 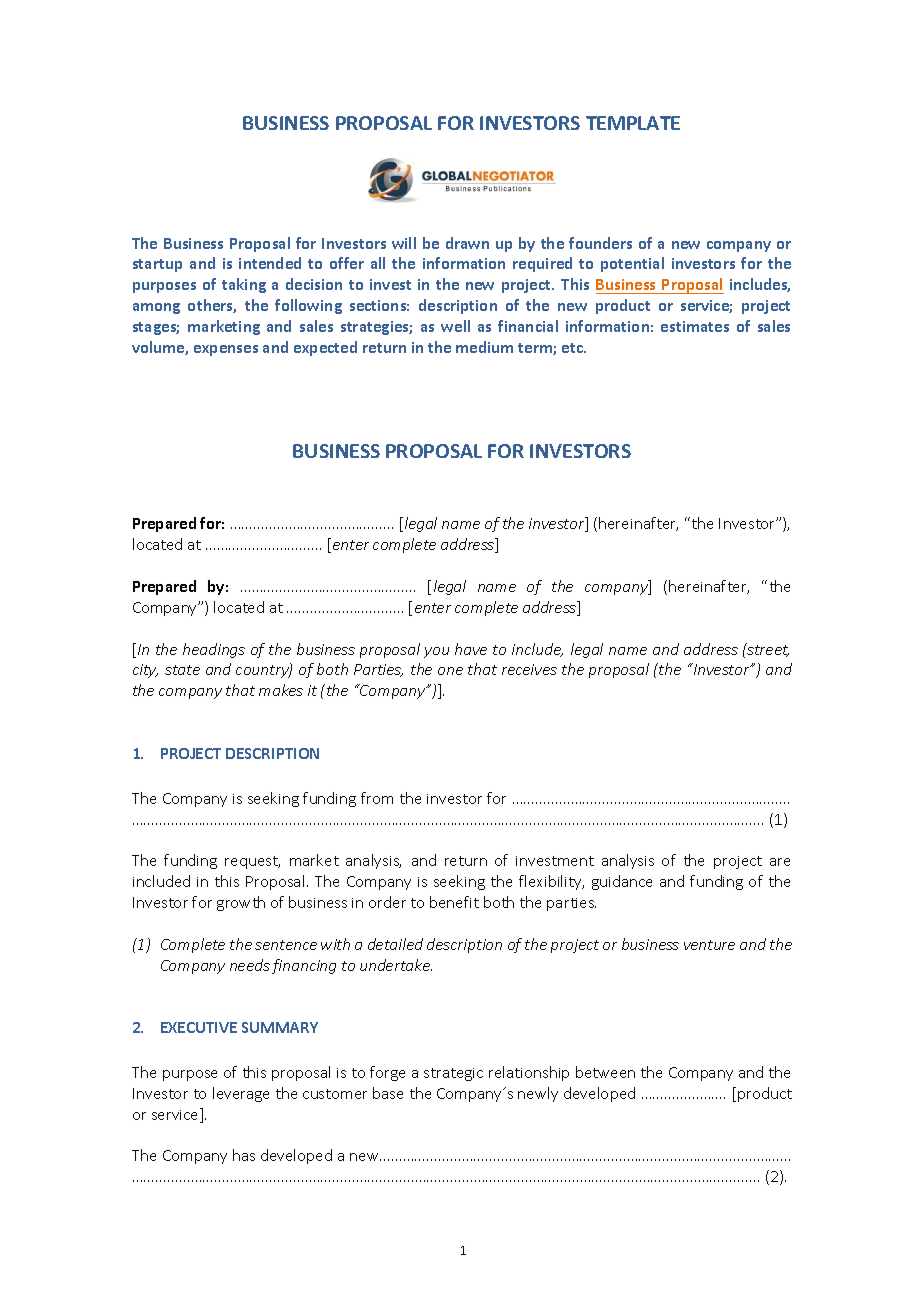 I want to click on headings, so click(x=214, y=650).
